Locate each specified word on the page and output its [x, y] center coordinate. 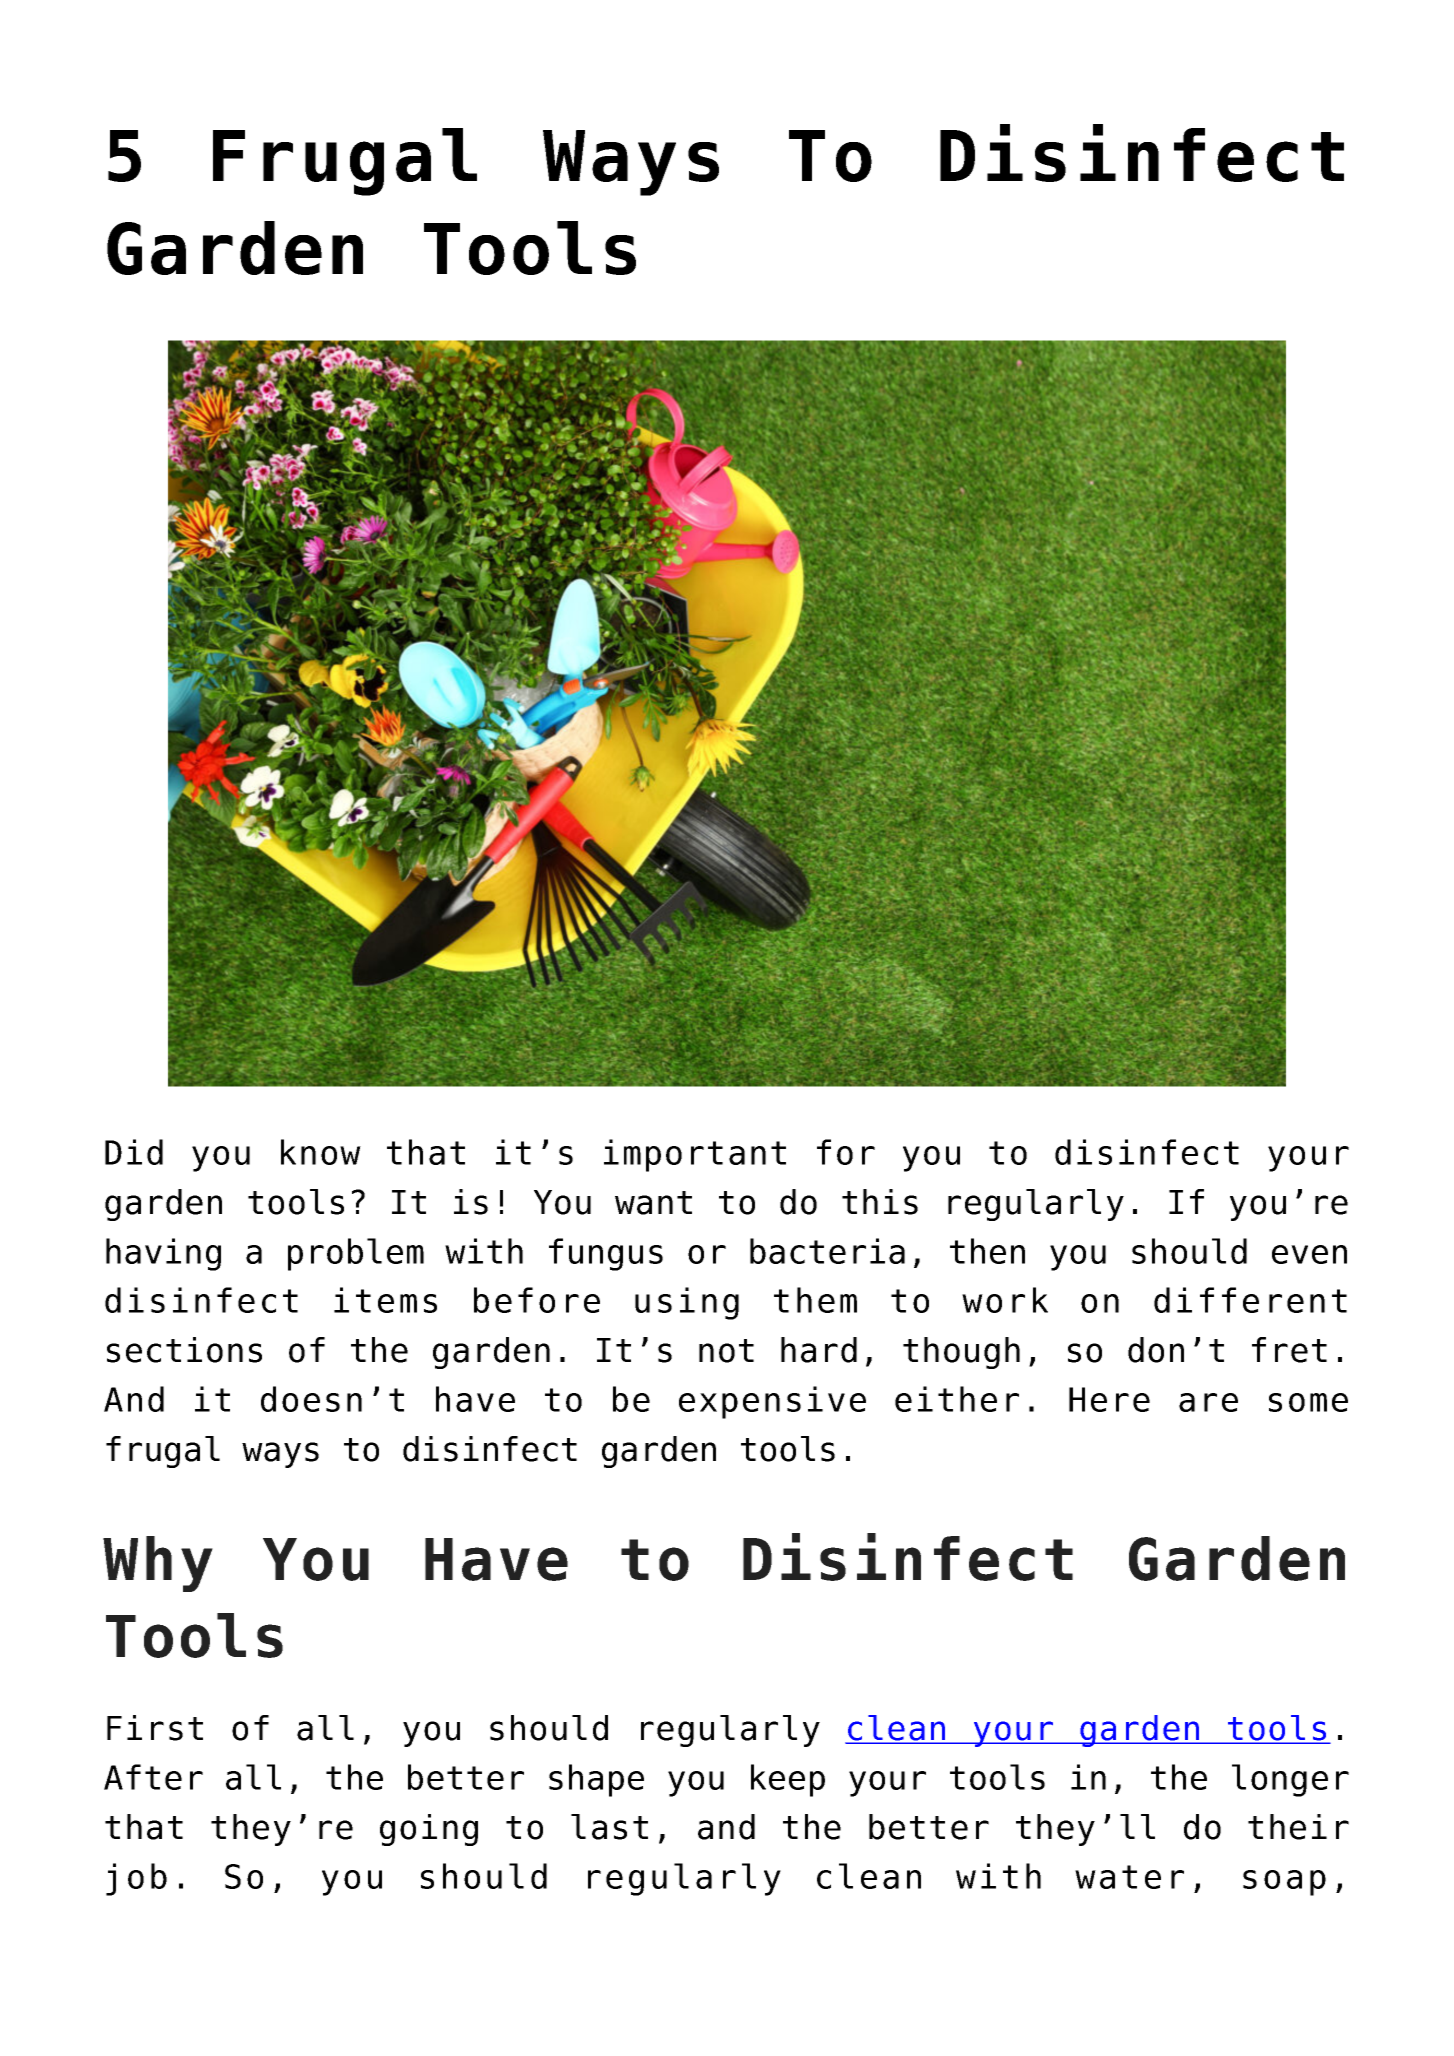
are [1208, 1402]
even [1309, 1254]
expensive [772, 1402]
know [321, 1152]
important [695, 1155]
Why [158, 1564]
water [1129, 1877]
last [609, 1827]
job [136, 1879]
